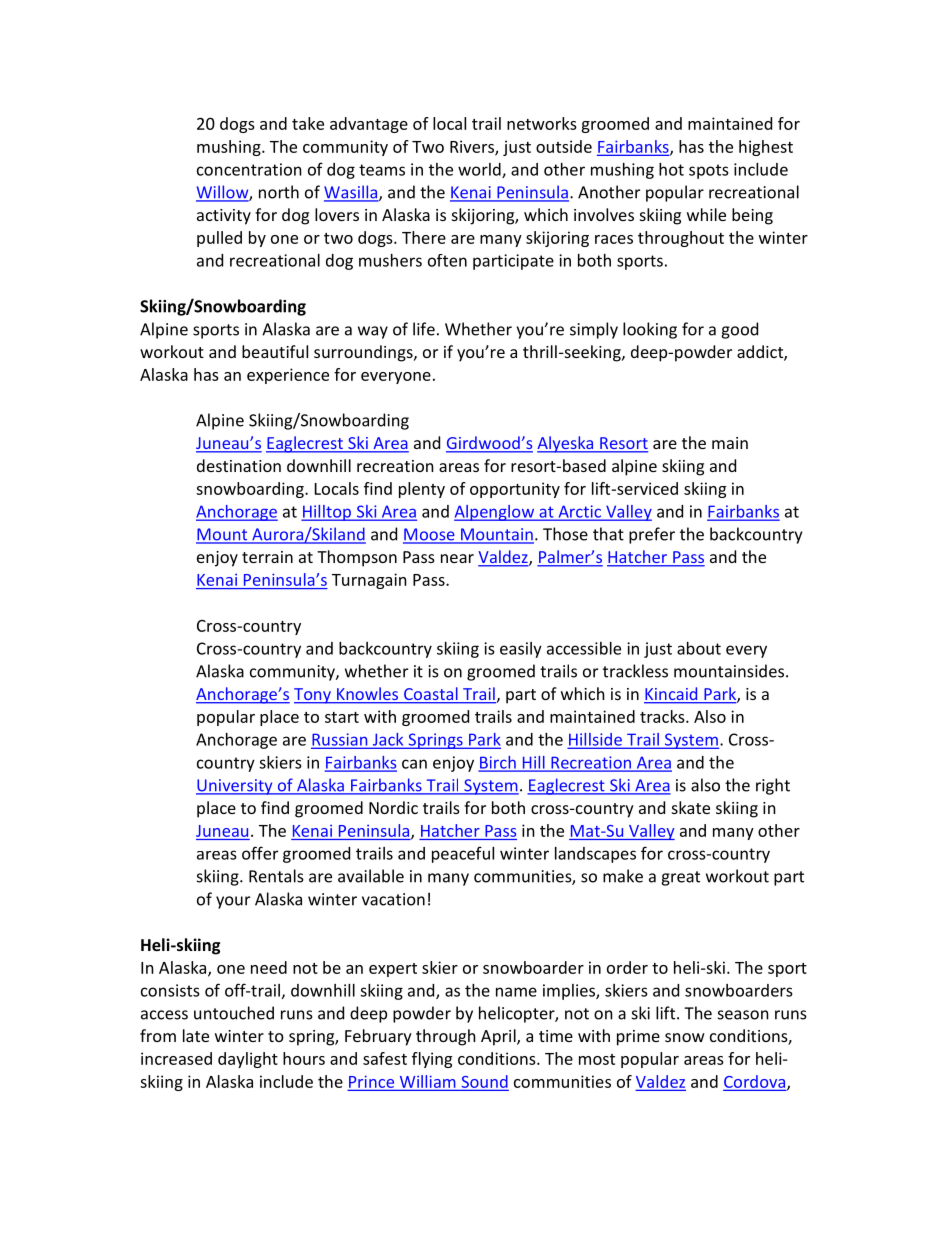  What do you see at coordinates (709, 171) in the screenshot?
I see `spots` at bounding box center [709, 171].
